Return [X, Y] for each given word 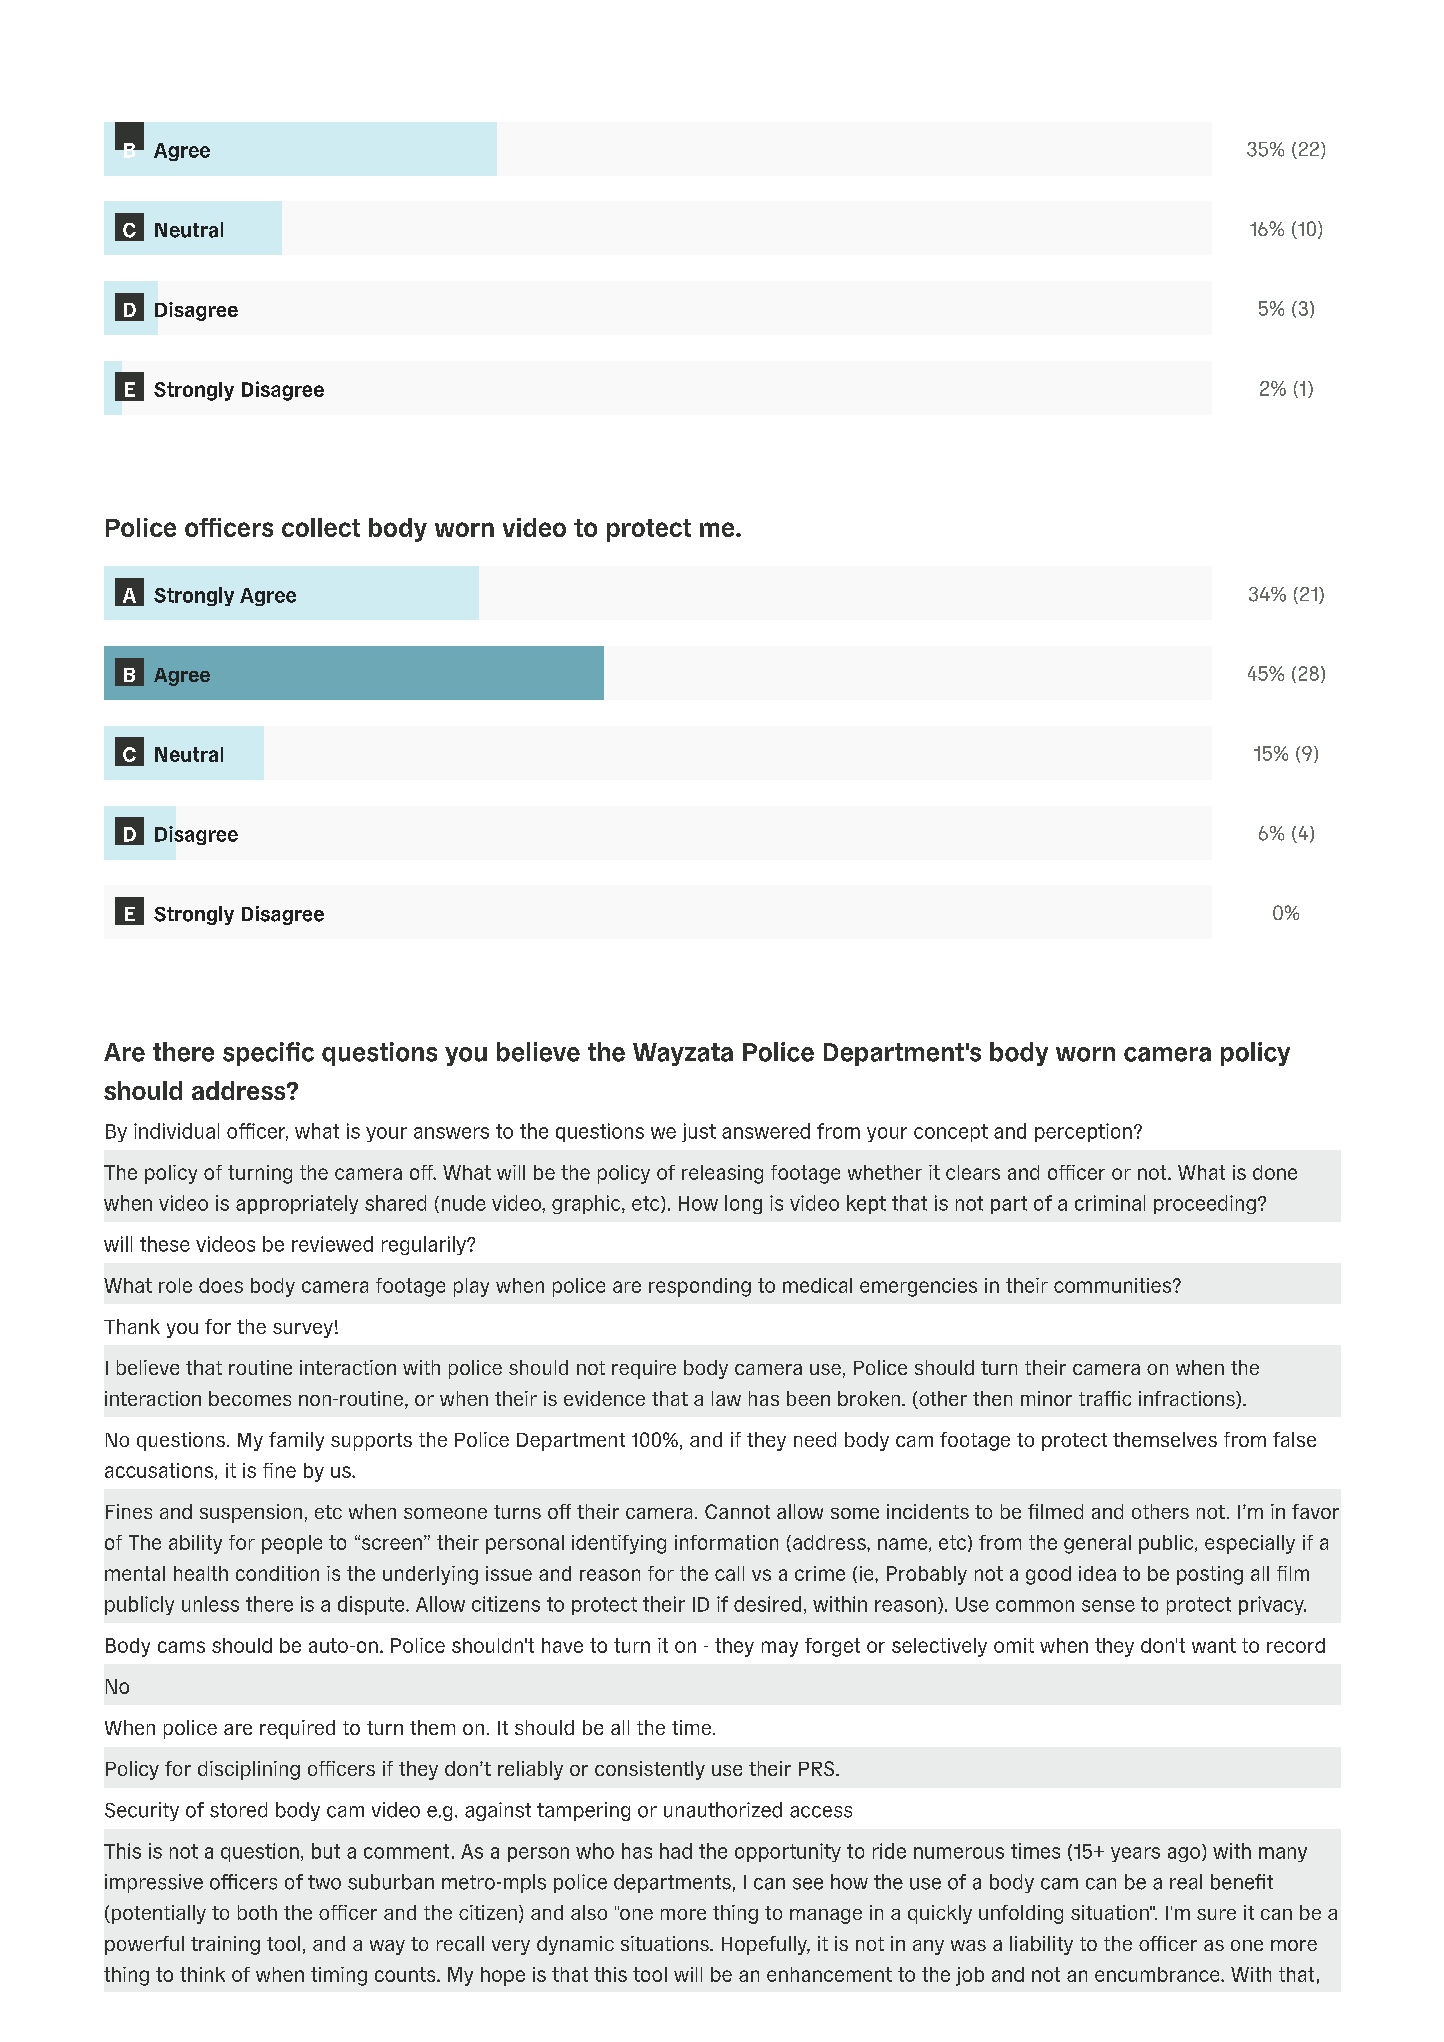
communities [1114, 1285]
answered [766, 1131]
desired [767, 1604]
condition [277, 1573]
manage [826, 1916]
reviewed [332, 1244]
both [257, 1912]
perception [1083, 1132]
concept [951, 1133]
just [699, 1132]
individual [176, 1131]
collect [321, 527]
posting [1210, 1575]
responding [700, 1287]
